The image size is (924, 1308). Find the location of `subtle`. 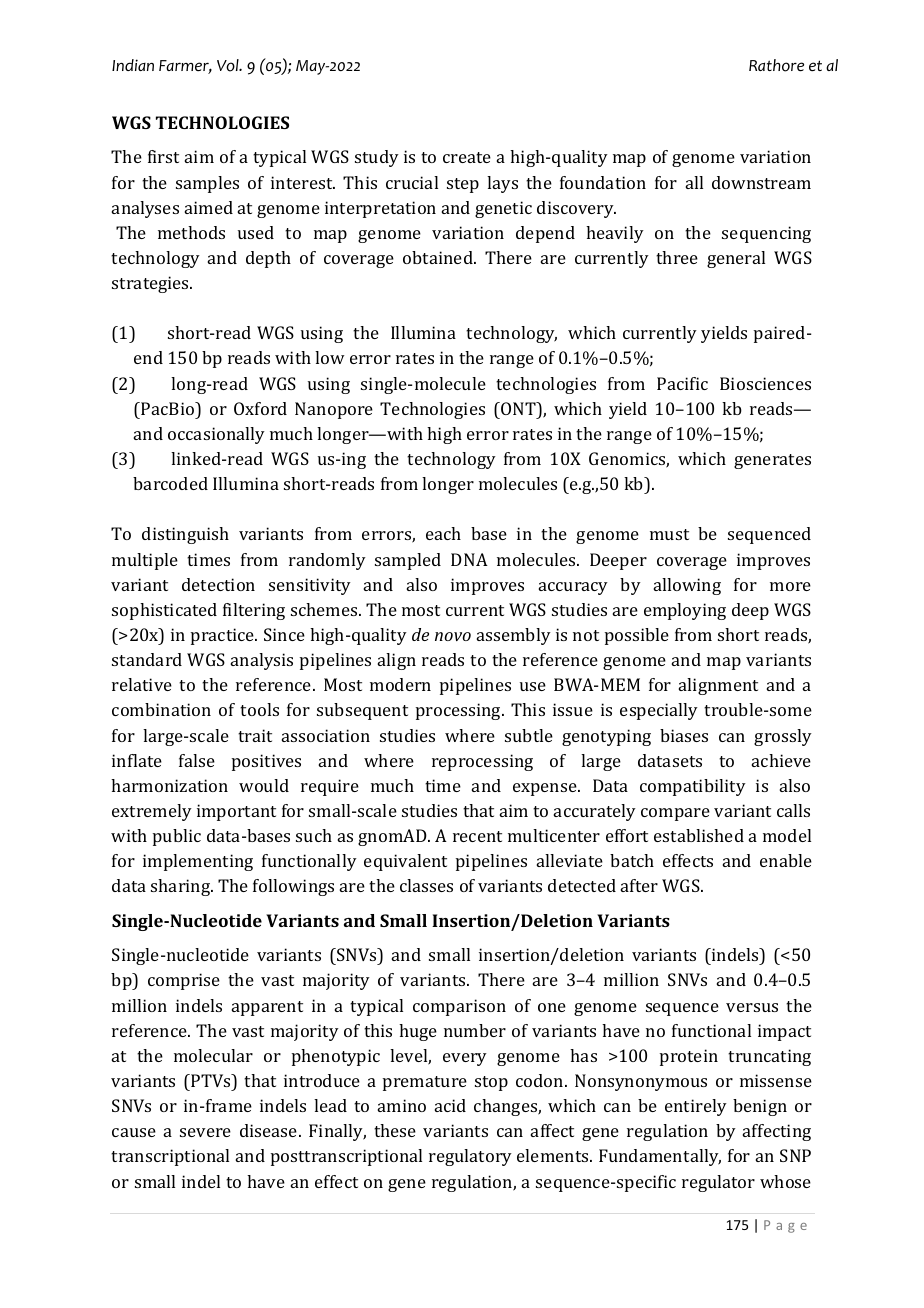

subtle is located at coordinates (529, 735).
